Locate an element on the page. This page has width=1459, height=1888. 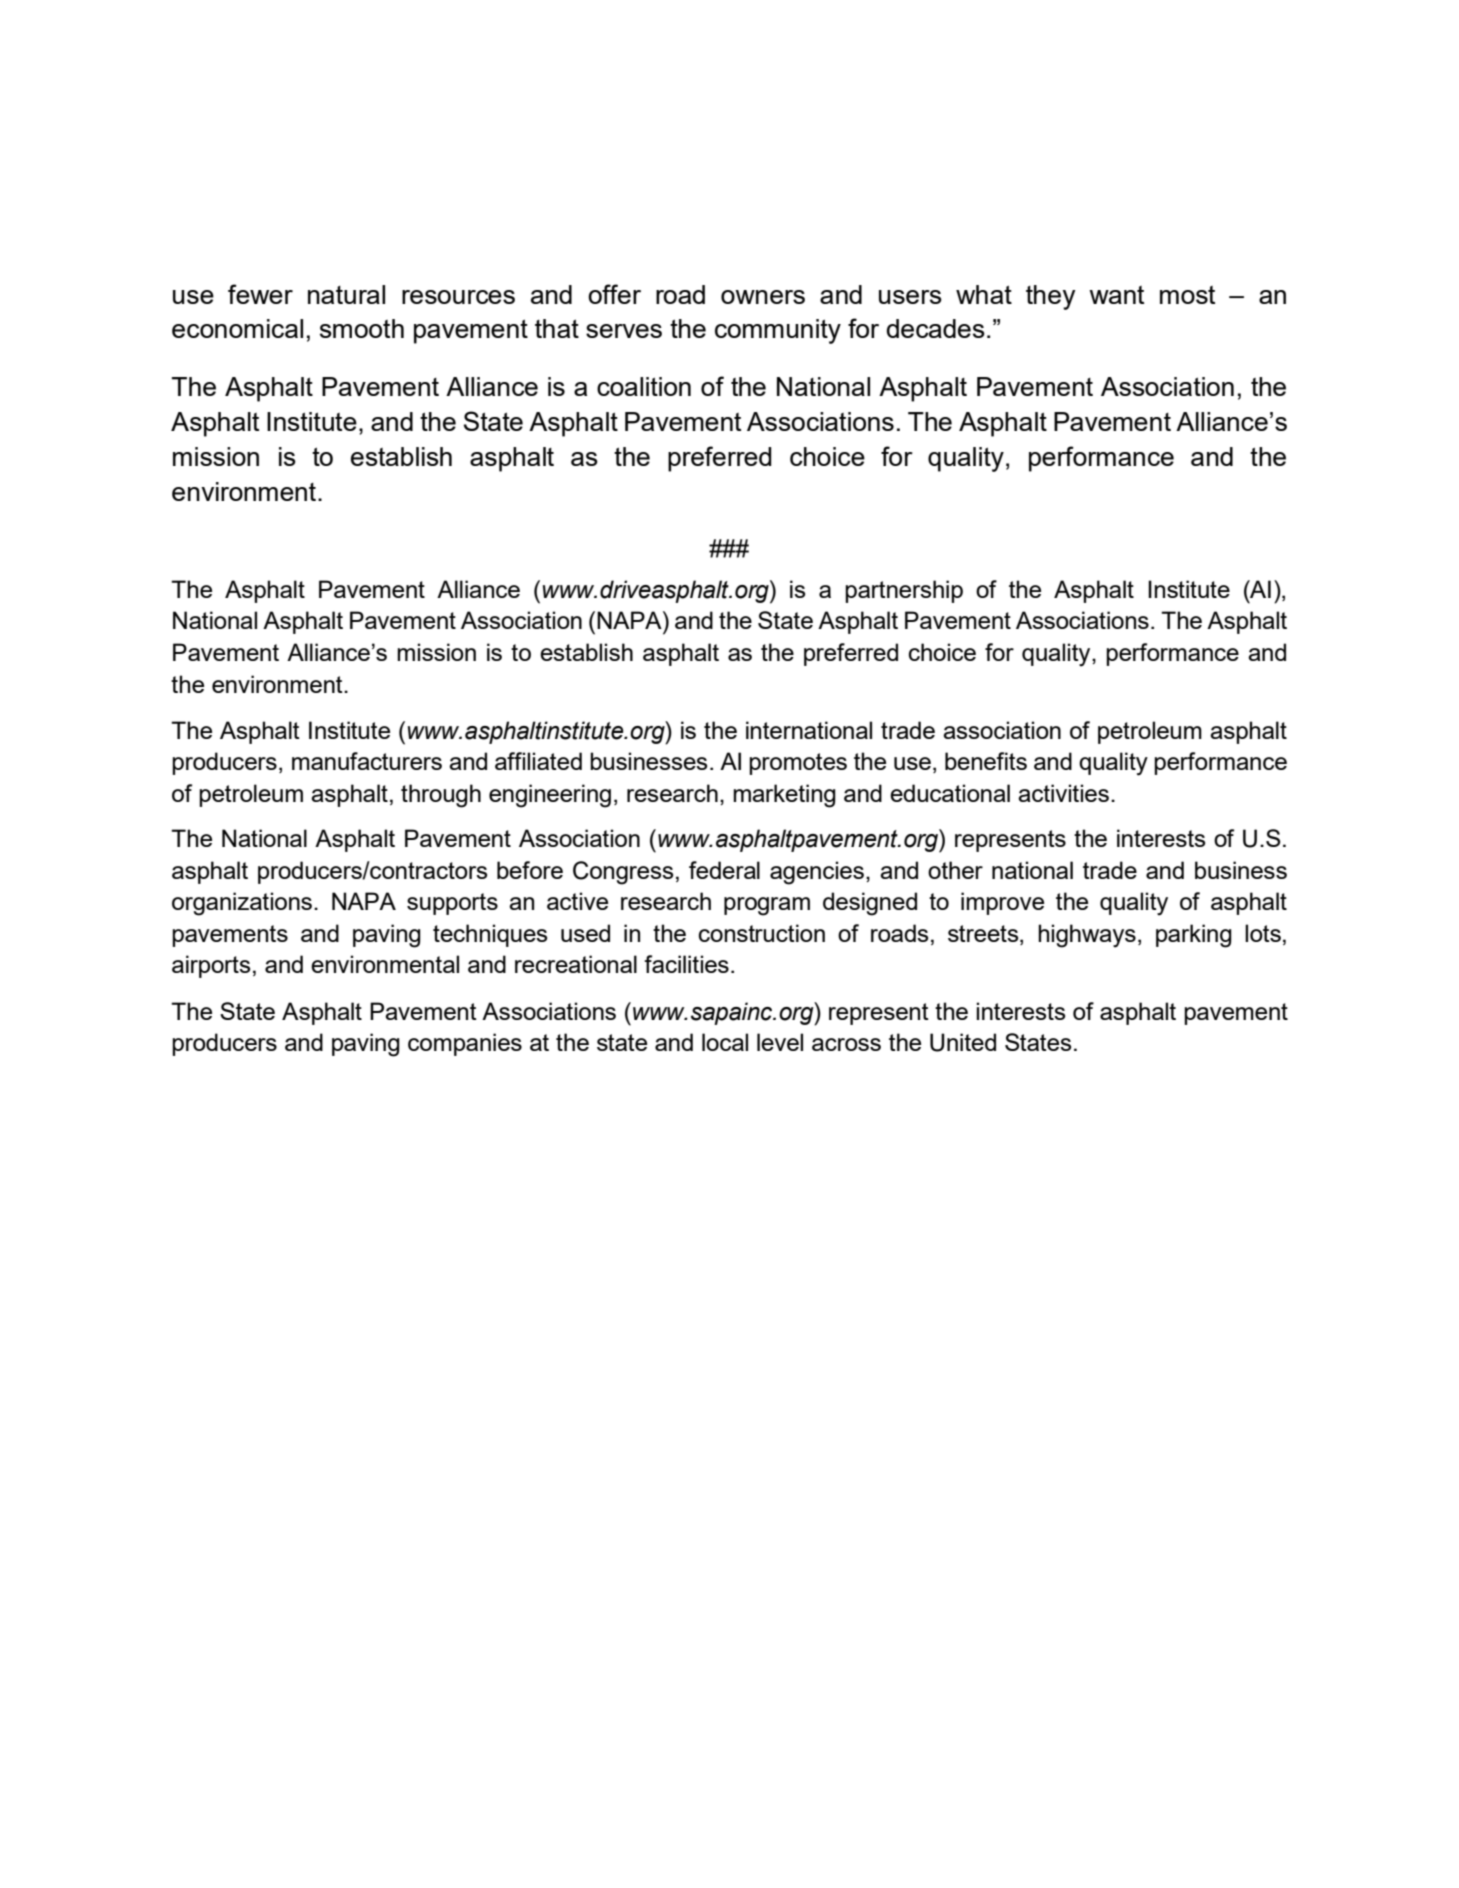
manufacturers is located at coordinates (367, 761).
